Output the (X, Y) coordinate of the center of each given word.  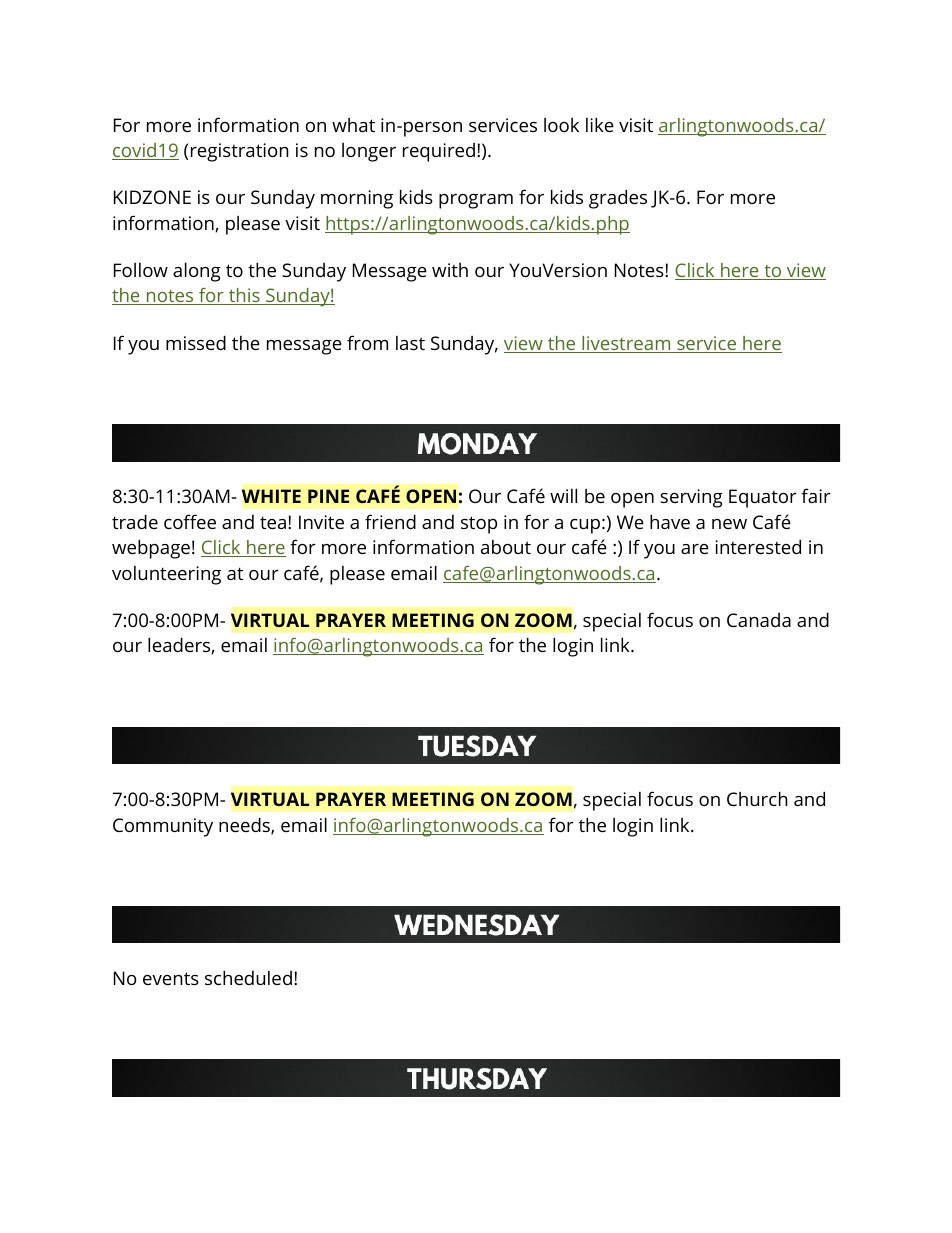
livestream (626, 344)
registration (240, 152)
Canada (759, 620)
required (439, 152)
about (506, 547)
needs (245, 826)
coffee (190, 521)
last (410, 343)
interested (758, 546)
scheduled (248, 977)
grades (618, 199)
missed (196, 342)
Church (757, 798)
